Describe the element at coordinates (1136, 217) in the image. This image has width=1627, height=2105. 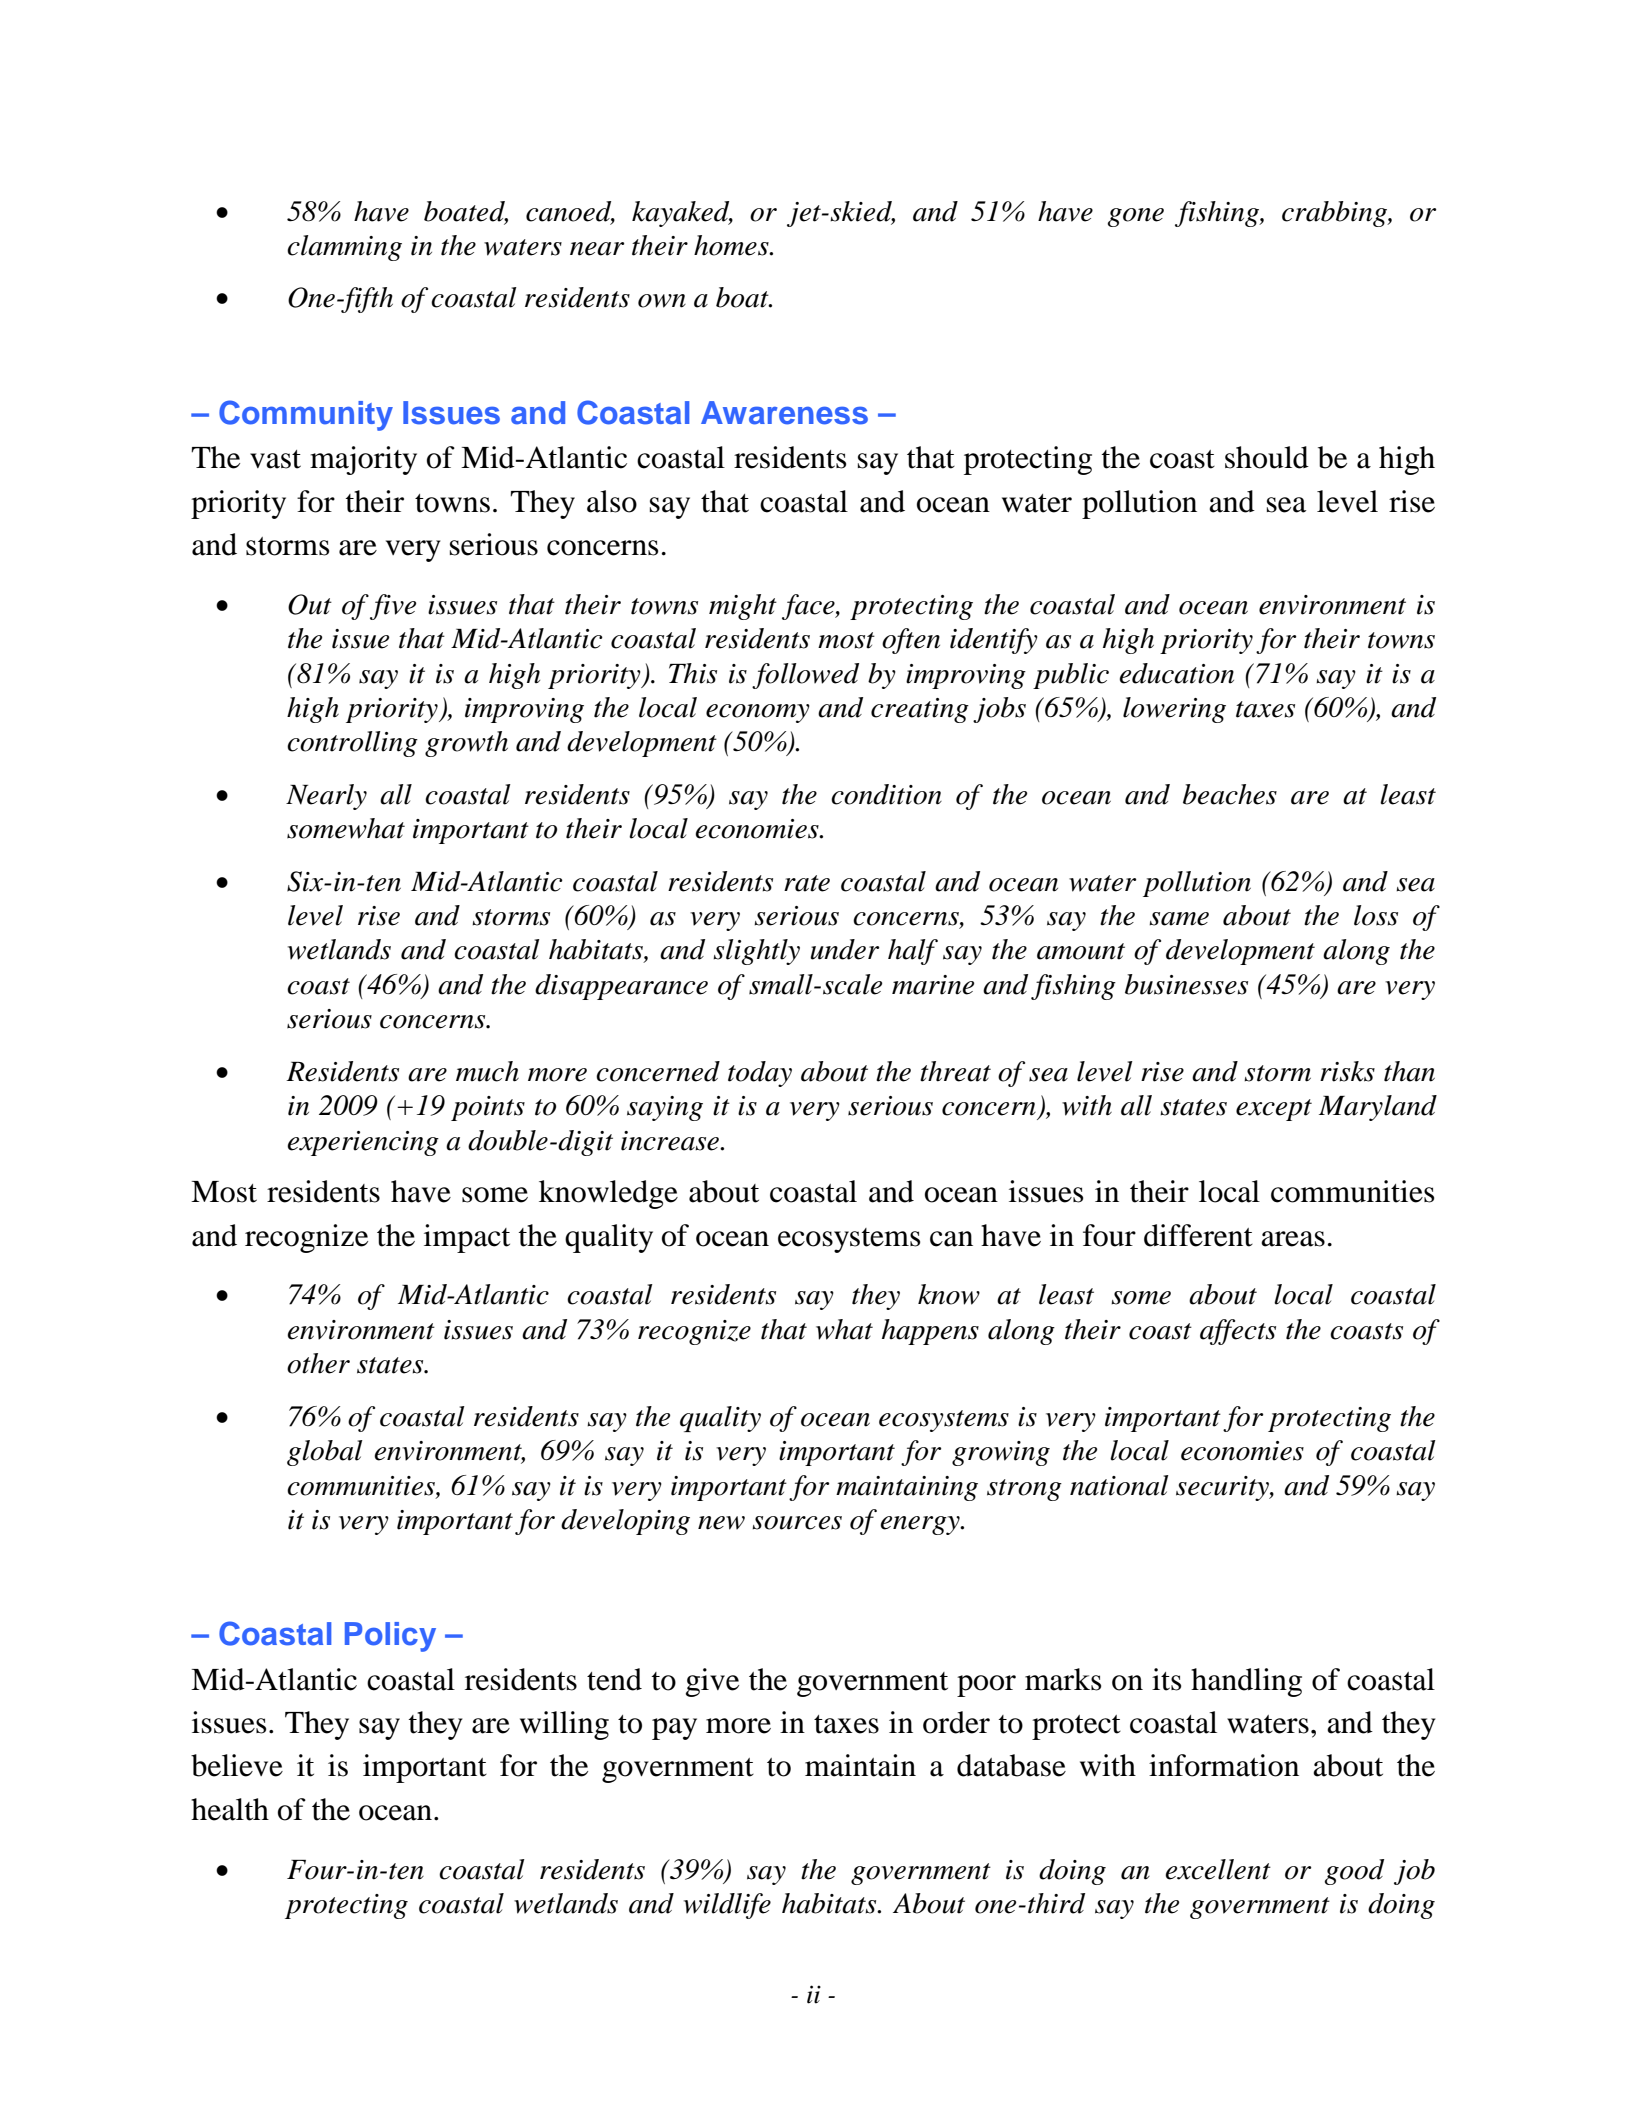
I see `gone` at that location.
